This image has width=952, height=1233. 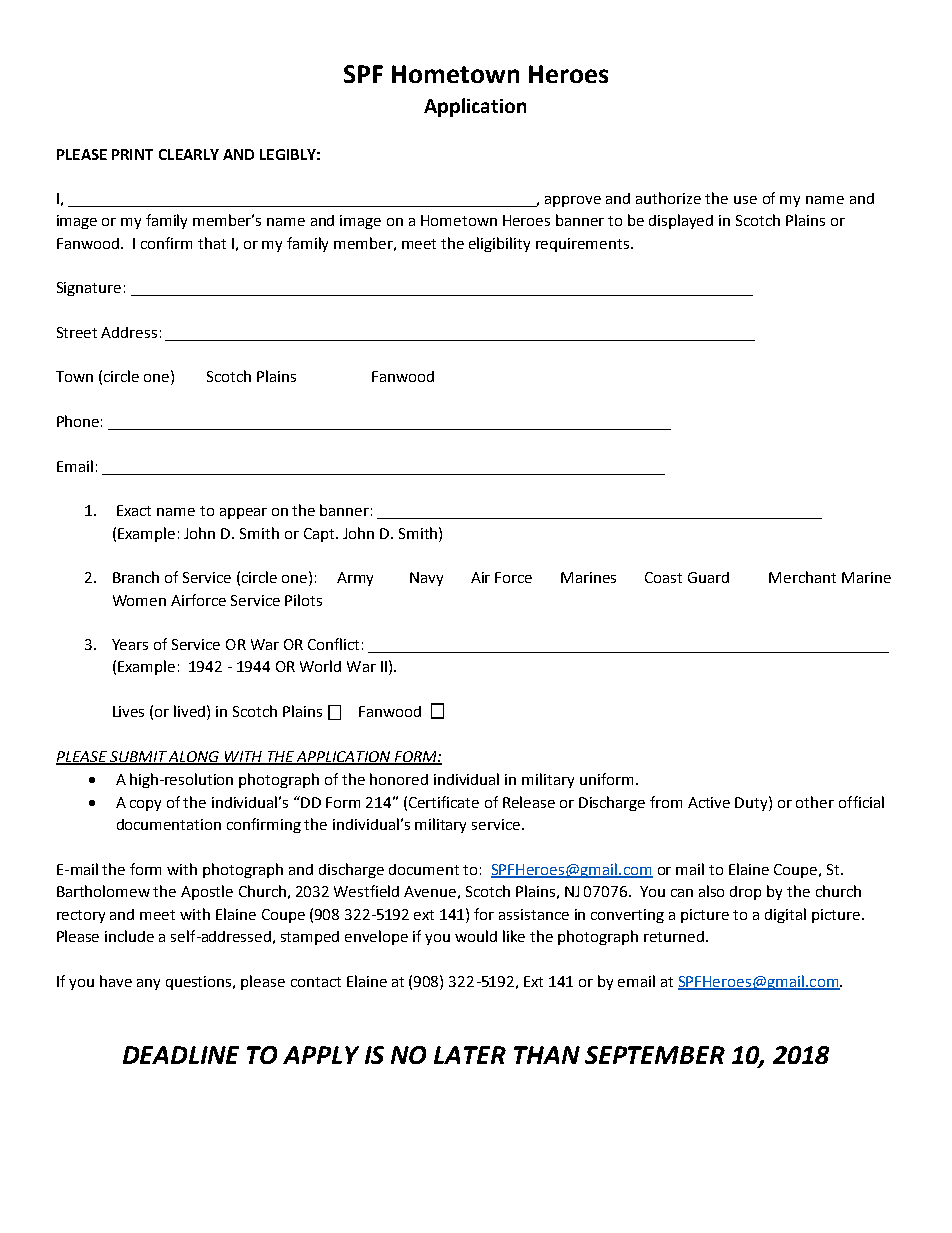 What do you see at coordinates (681, 221) in the image?
I see `displayed` at bounding box center [681, 221].
